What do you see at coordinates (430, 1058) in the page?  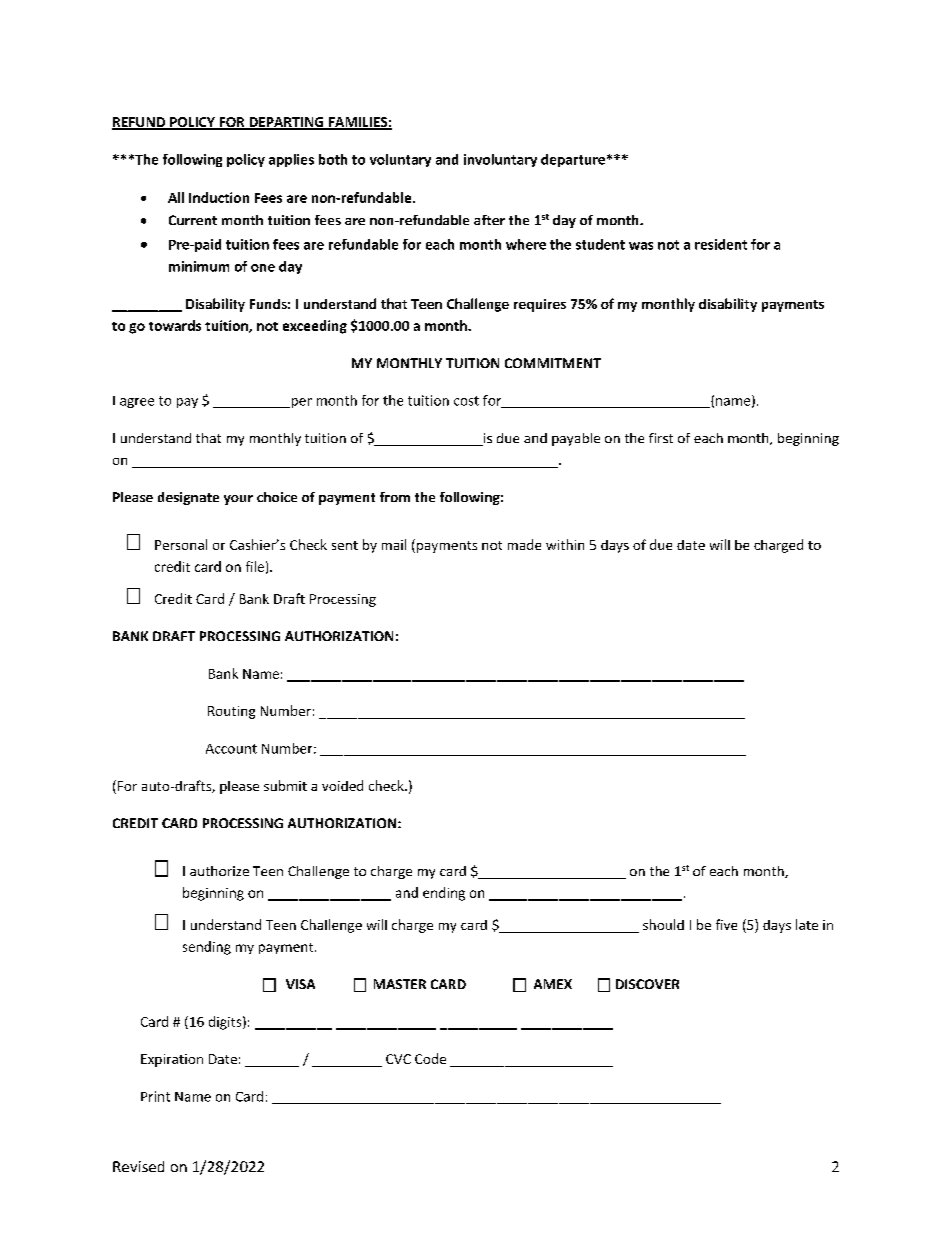 I see `Code` at bounding box center [430, 1058].
